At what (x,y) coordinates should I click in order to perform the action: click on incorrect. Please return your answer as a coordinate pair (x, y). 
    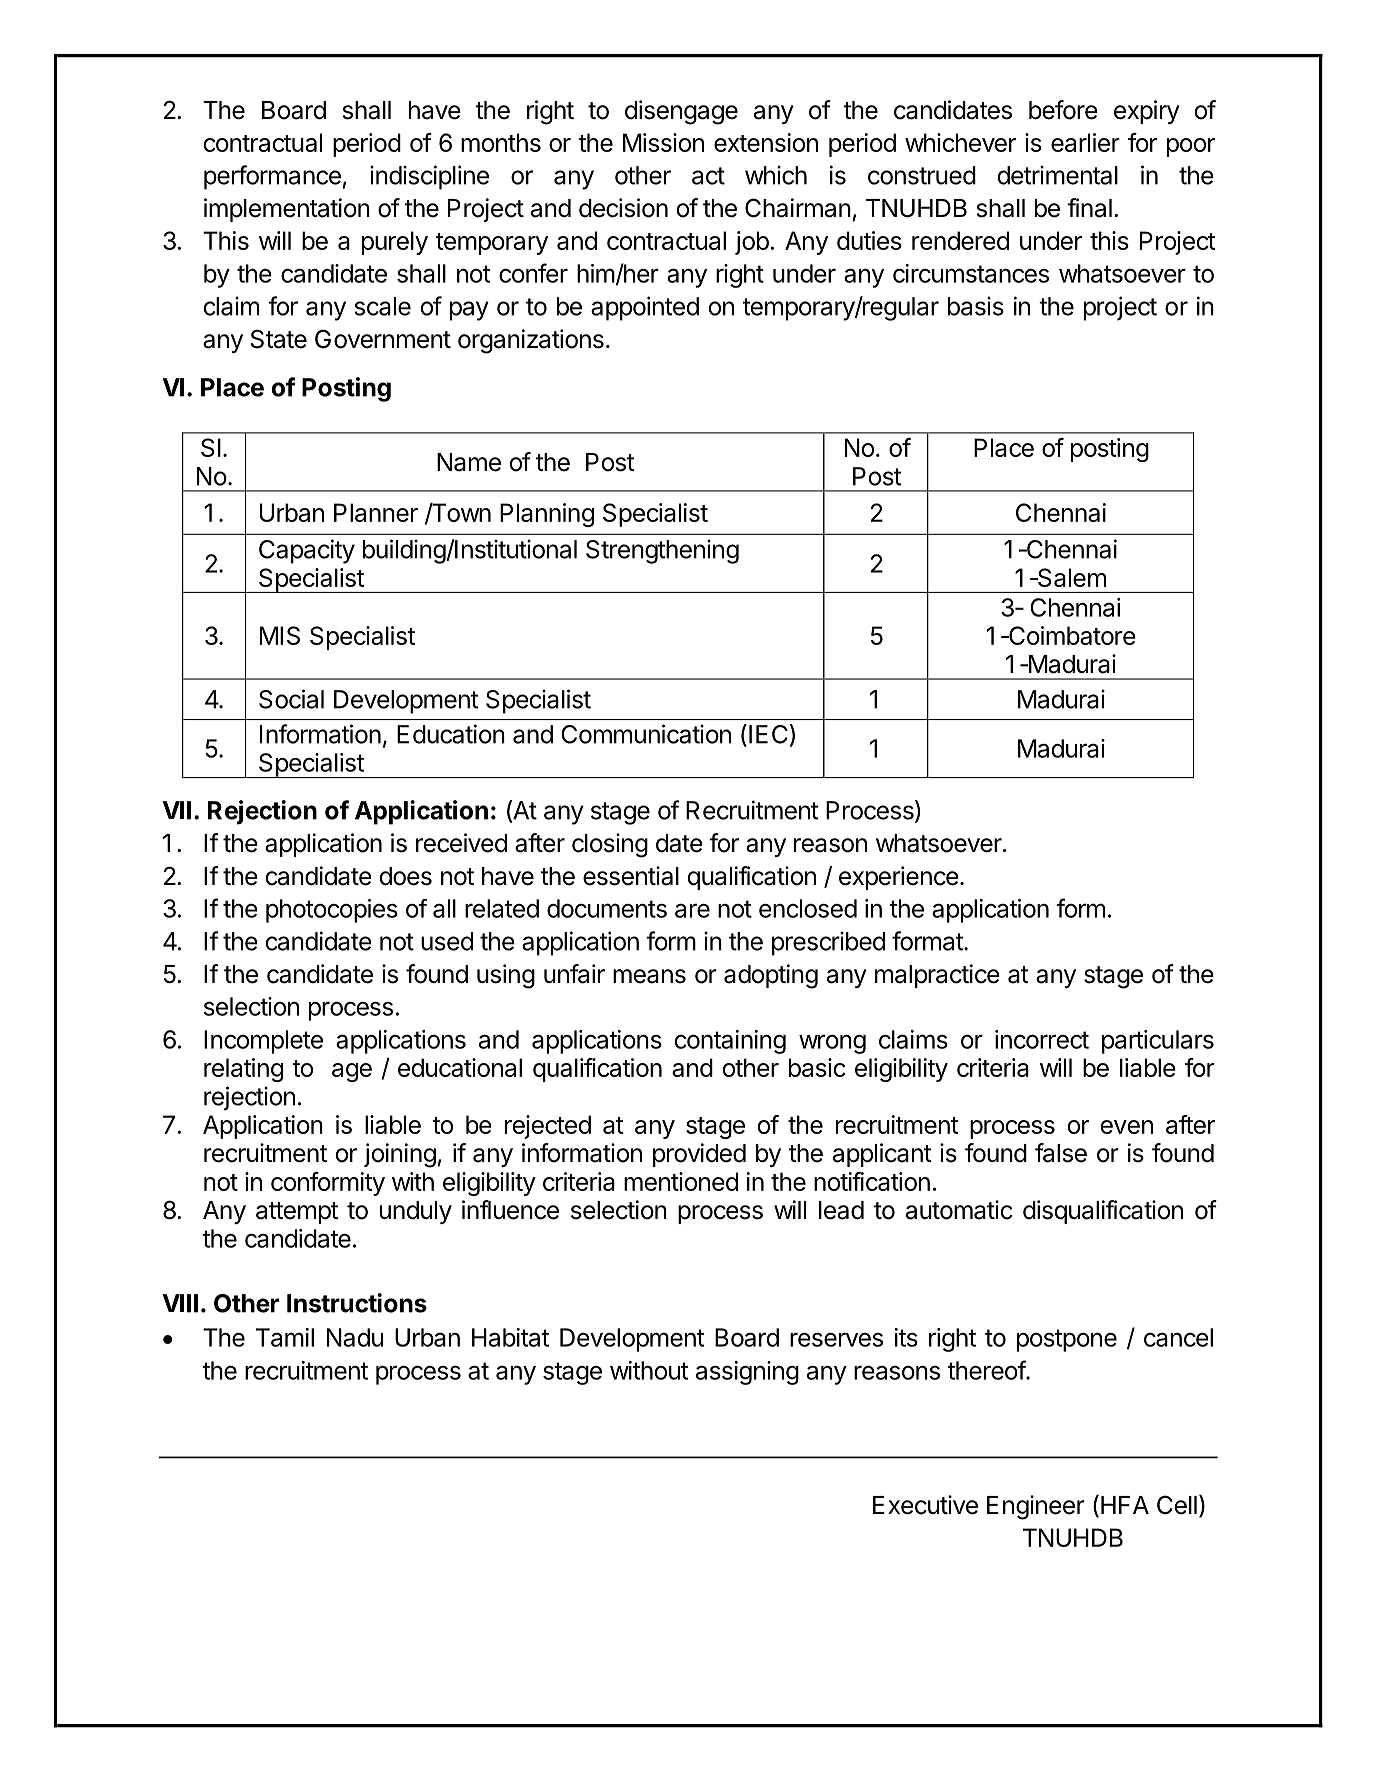
    Looking at the image, I should click on (1042, 1039).
